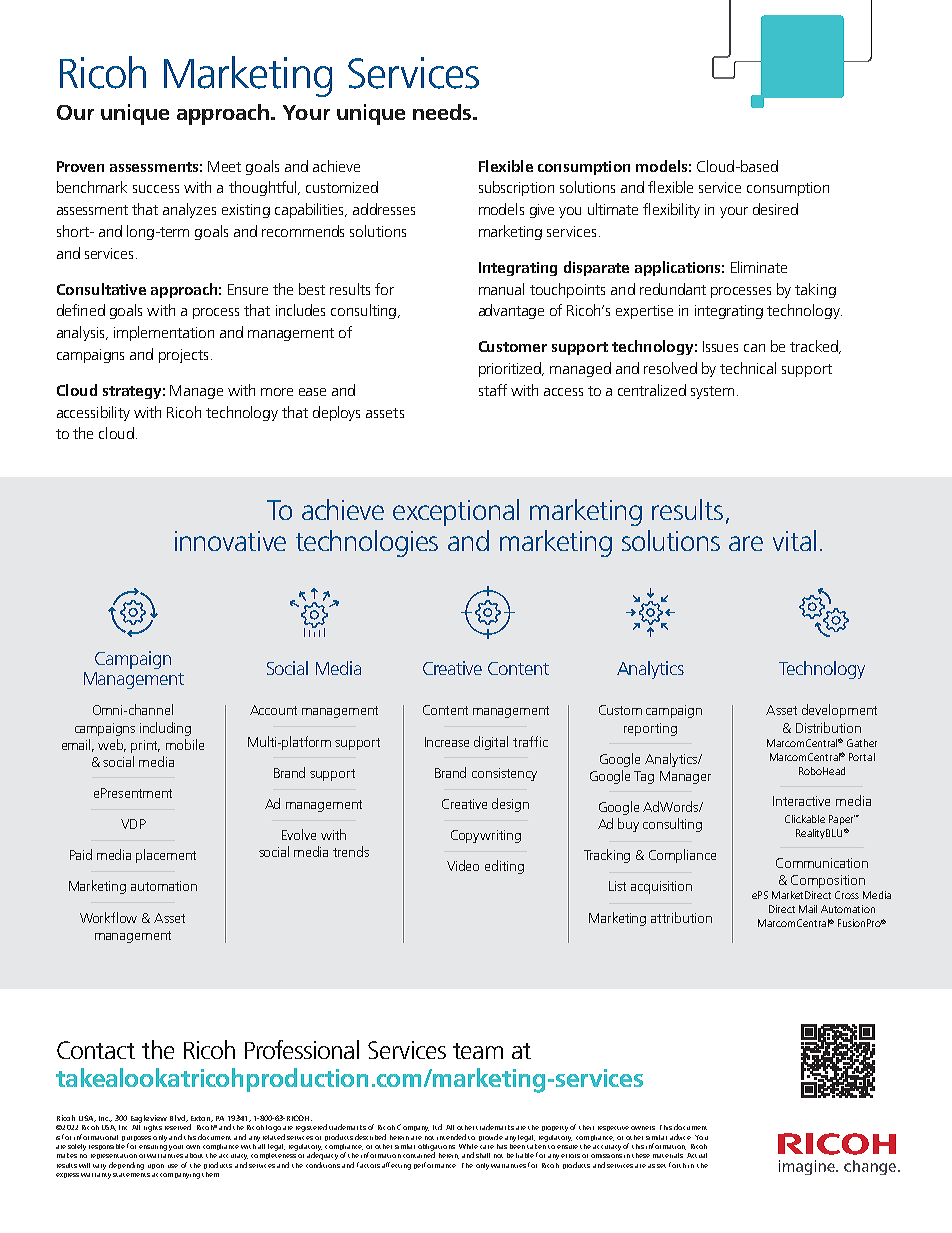  I want to click on While, so click(468, 1146).
